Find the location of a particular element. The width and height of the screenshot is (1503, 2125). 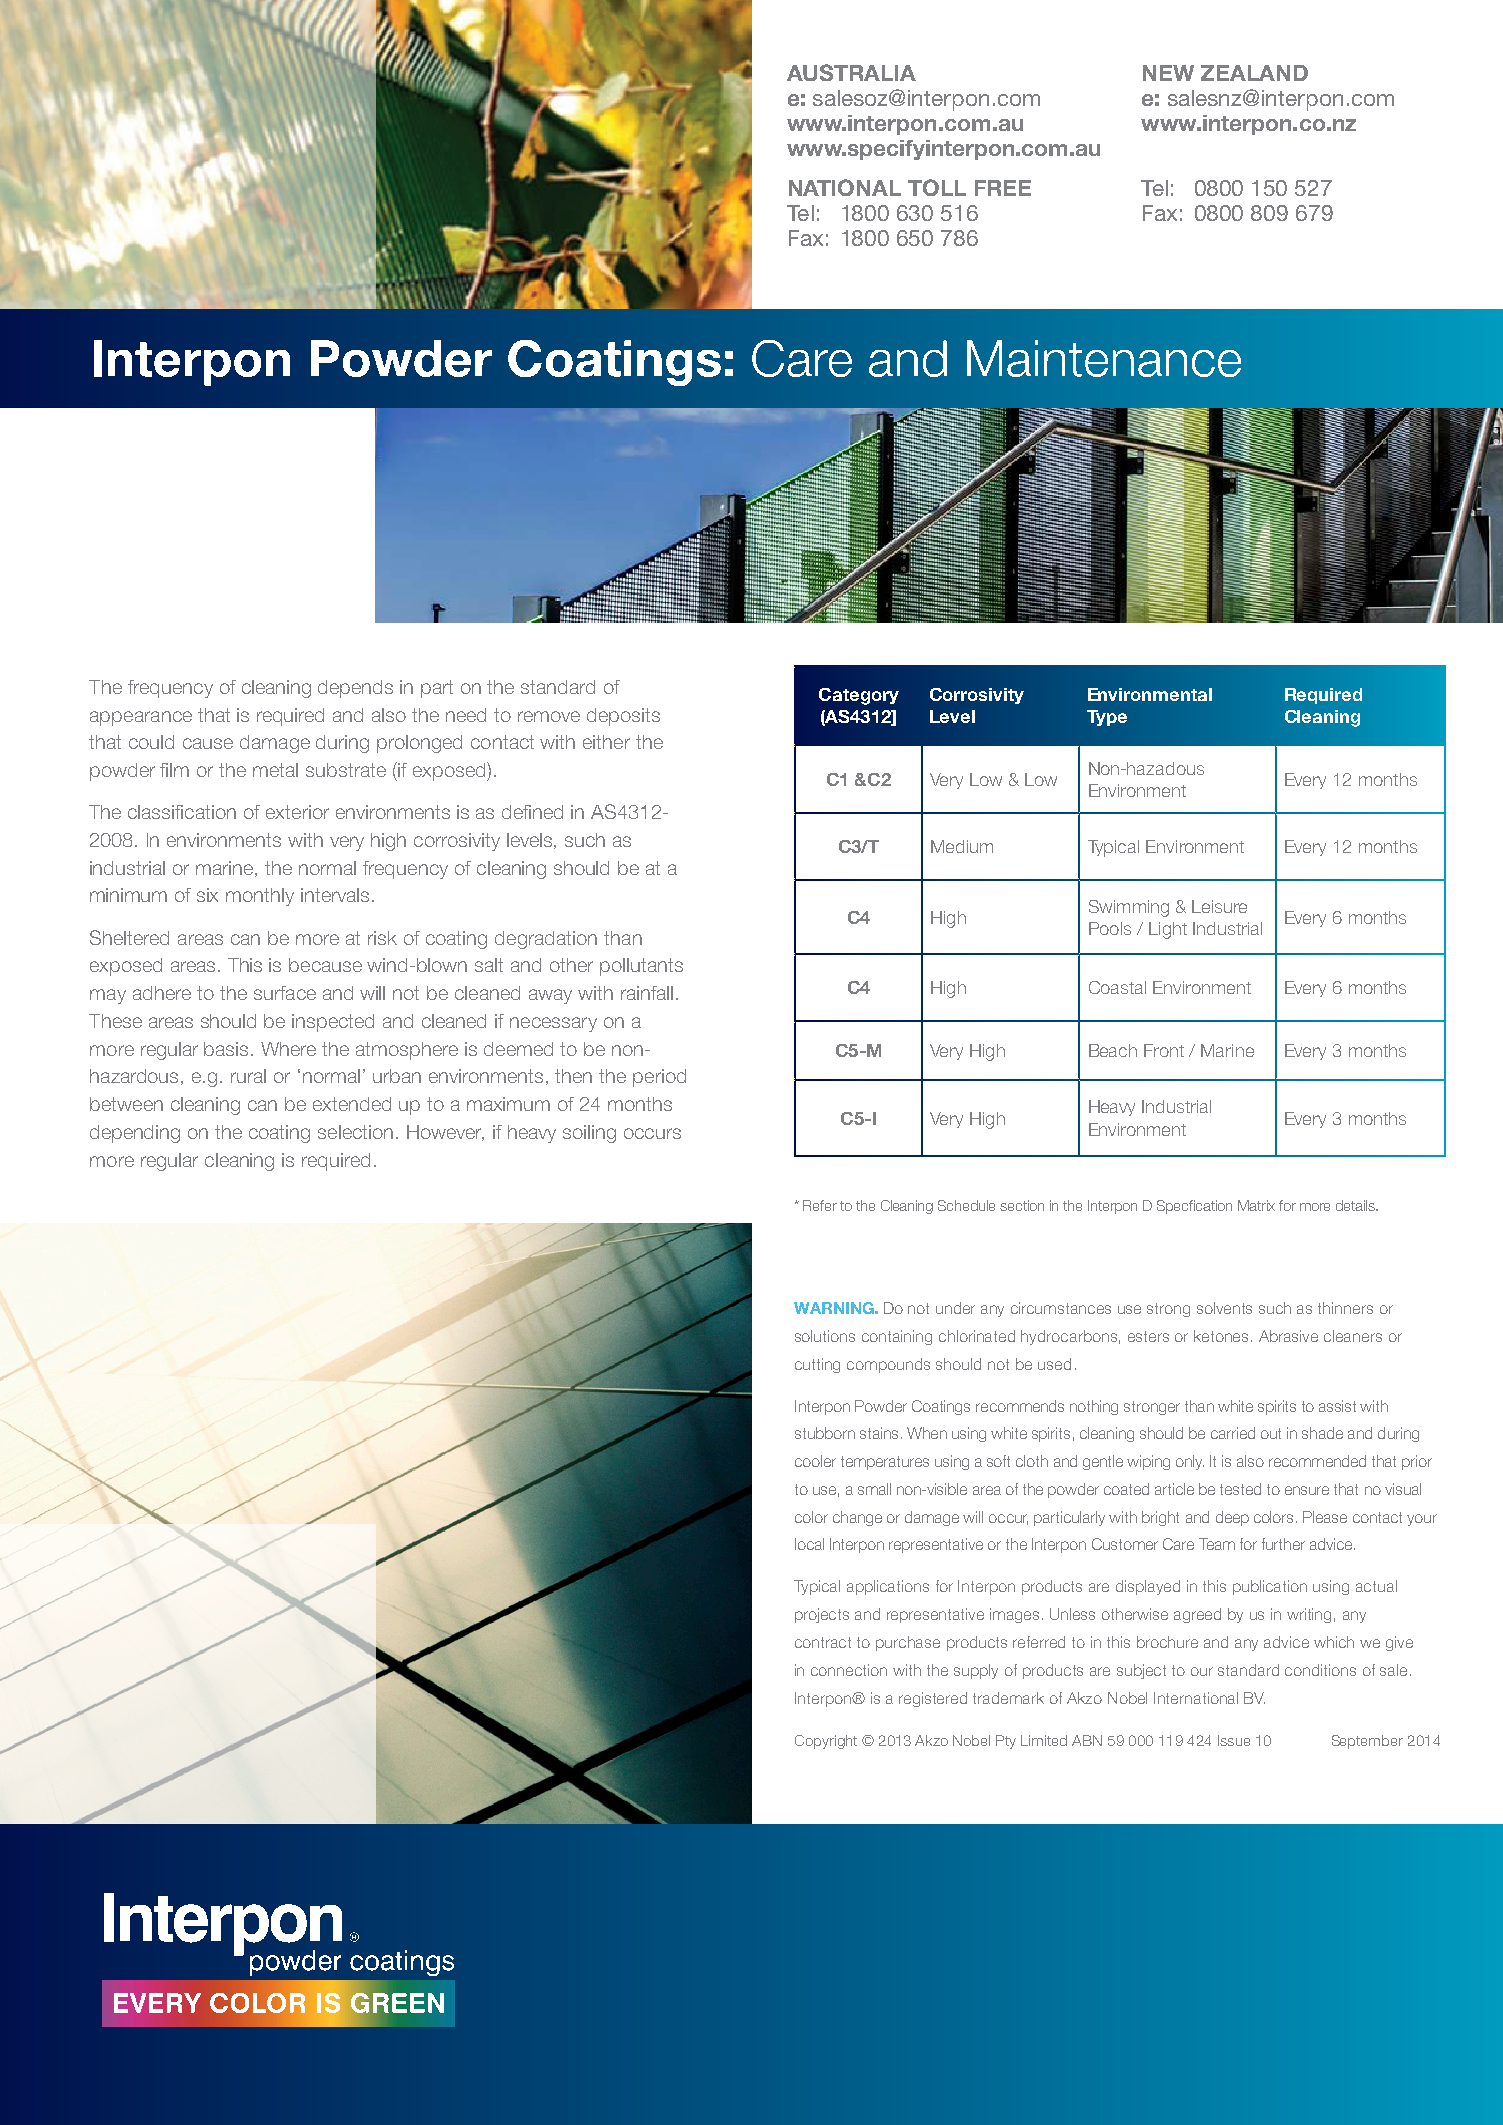

solvents is located at coordinates (1224, 1308).
